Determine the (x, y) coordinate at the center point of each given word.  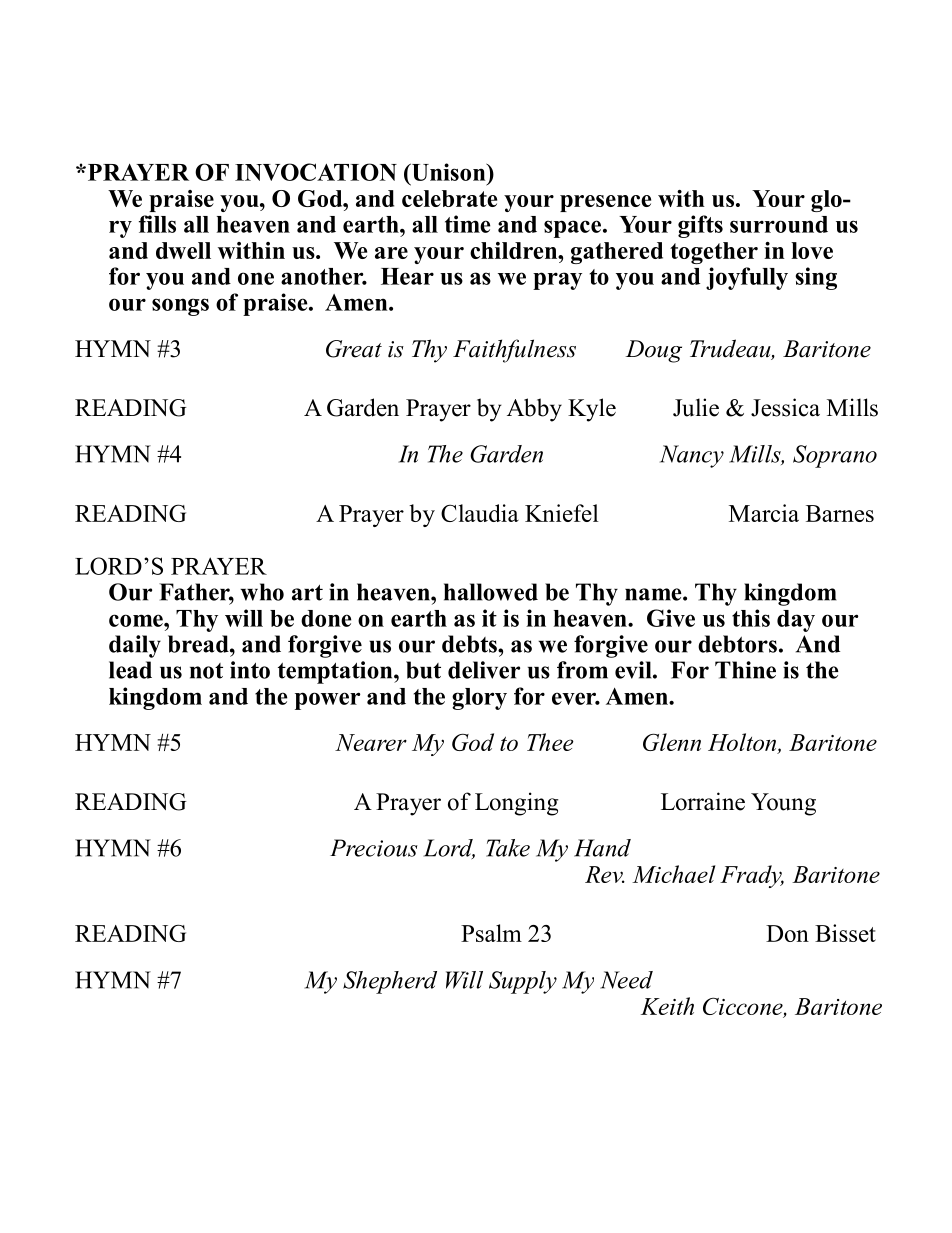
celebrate (449, 198)
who (262, 592)
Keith (667, 1006)
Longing (516, 804)
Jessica (785, 407)
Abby (534, 410)
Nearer (371, 742)
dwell (183, 250)
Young (783, 804)
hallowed (491, 592)
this (751, 618)
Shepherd (390, 982)
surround (779, 224)
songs (180, 307)
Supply (523, 982)
